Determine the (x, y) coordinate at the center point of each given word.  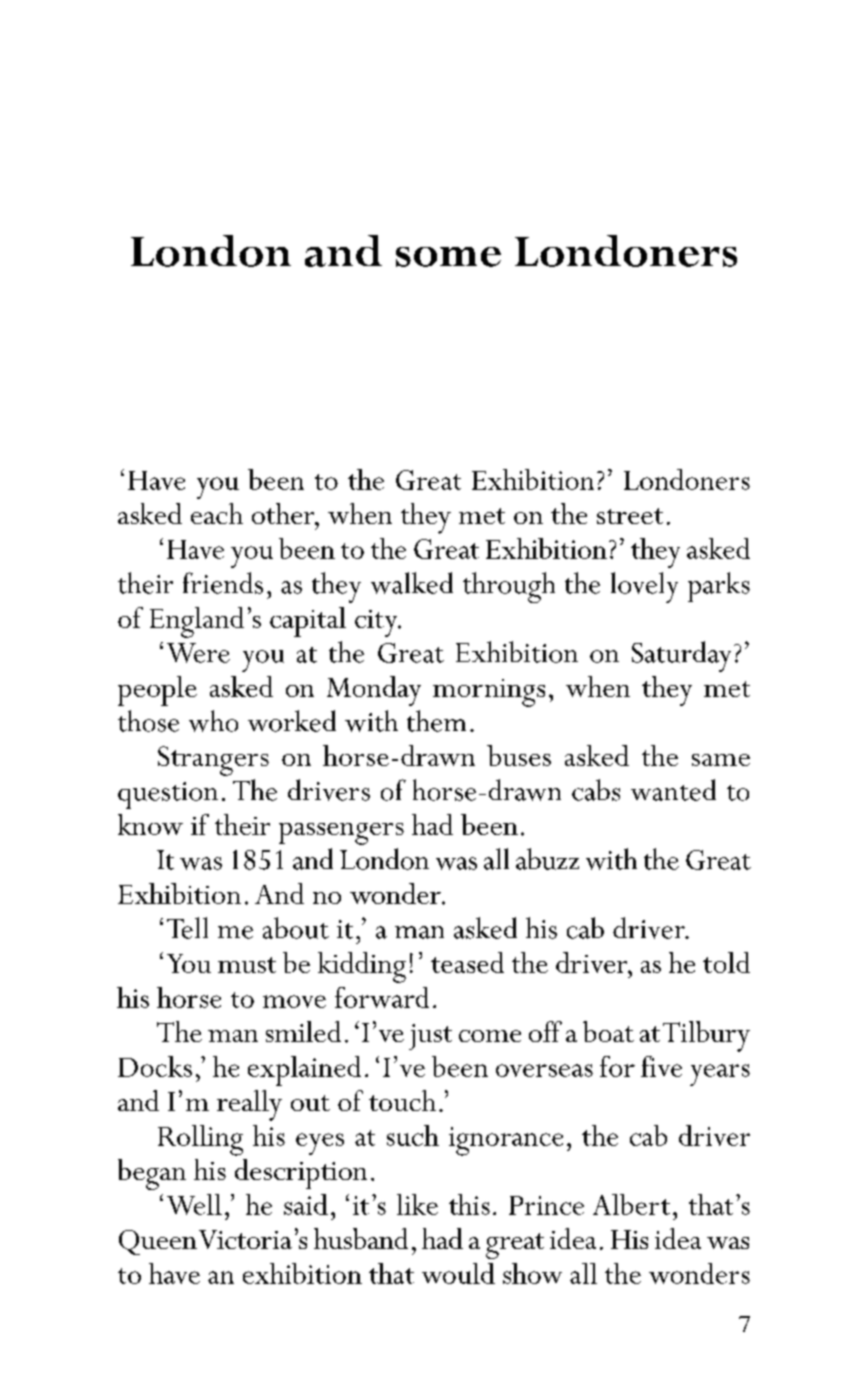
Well (194, 1204)
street (630, 516)
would (458, 1273)
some (448, 257)
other (284, 514)
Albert (631, 1204)
